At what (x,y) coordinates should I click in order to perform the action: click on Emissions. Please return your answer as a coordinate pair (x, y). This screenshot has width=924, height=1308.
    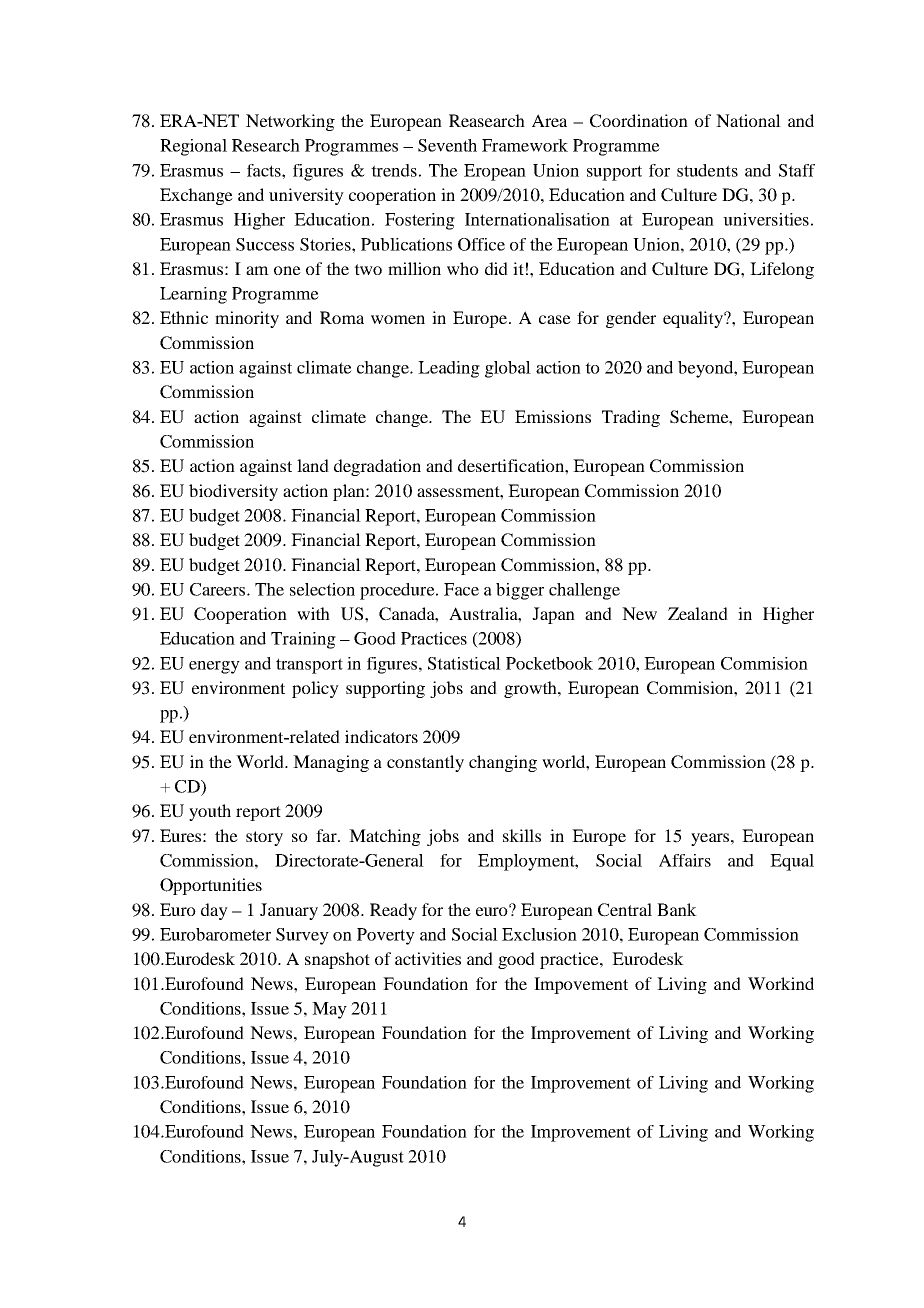
    Looking at the image, I should click on (553, 416).
